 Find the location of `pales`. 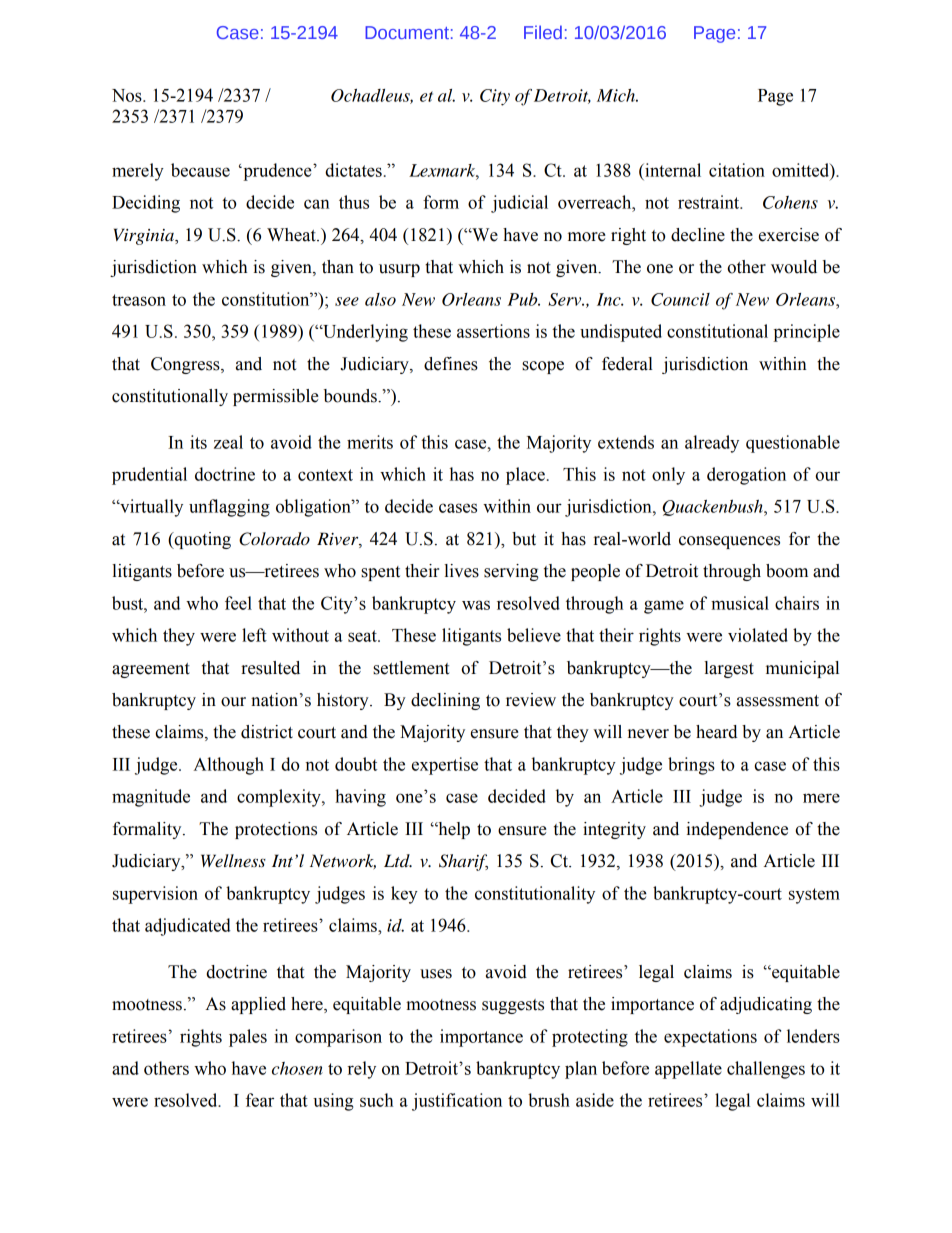

pales is located at coordinates (248, 1038).
